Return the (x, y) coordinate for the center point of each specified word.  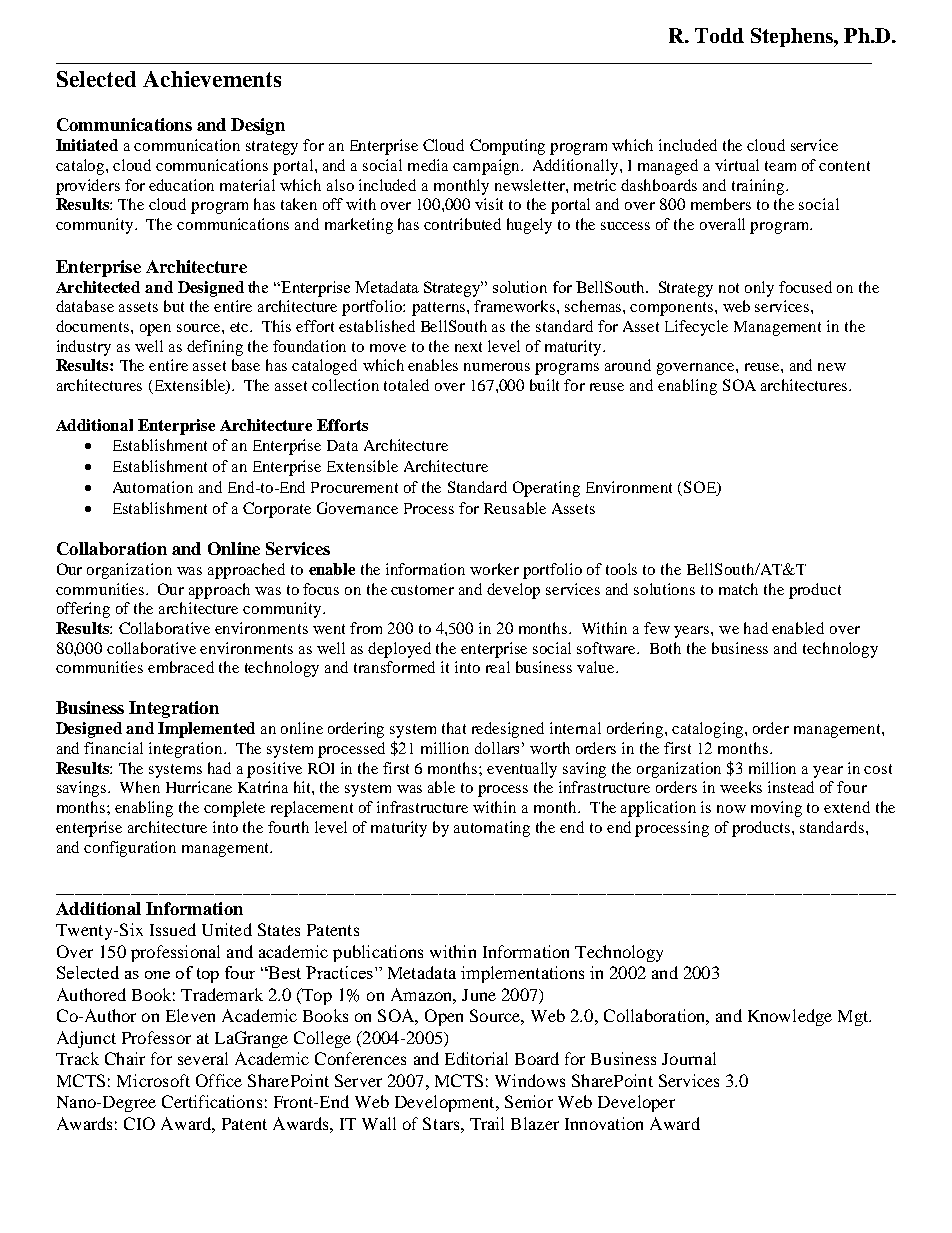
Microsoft (153, 1080)
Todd (719, 35)
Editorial (476, 1058)
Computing (507, 147)
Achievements (212, 79)
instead (791, 787)
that (454, 728)
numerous (497, 367)
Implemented (206, 730)
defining (215, 348)
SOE (701, 488)
